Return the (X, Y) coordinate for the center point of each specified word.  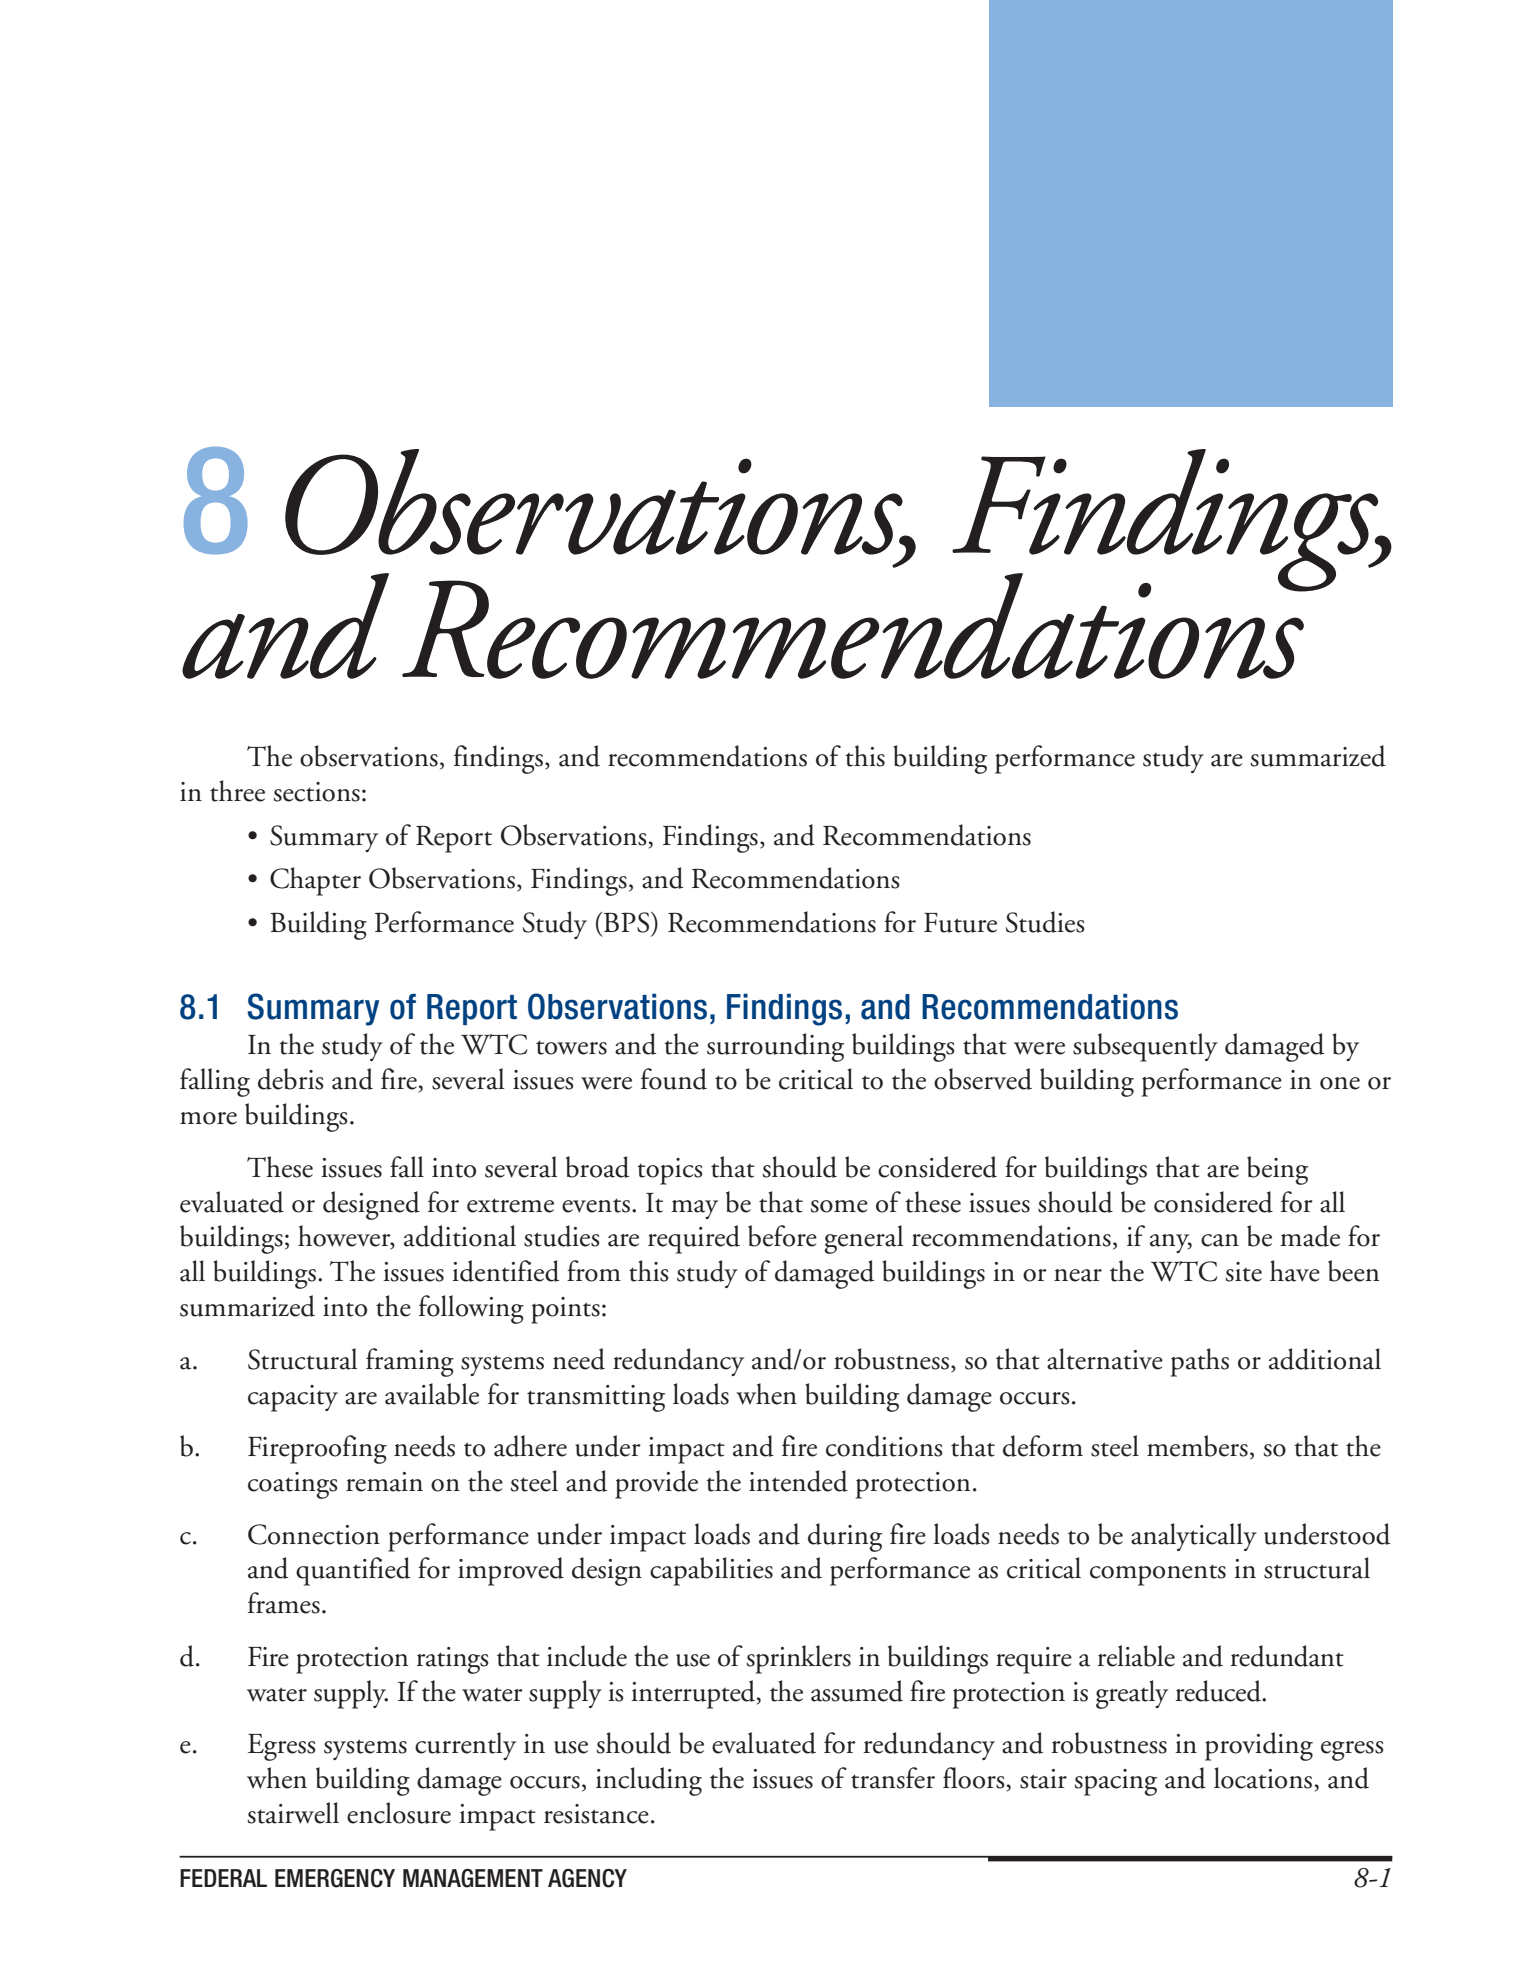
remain (384, 1482)
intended (798, 1481)
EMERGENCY (335, 1878)
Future (960, 923)
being (1277, 1170)
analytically (1194, 1537)
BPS (628, 922)
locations (1263, 1778)
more (208, 1118)
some (839, 1206)
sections (317, 792)
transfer (893, 1778)
